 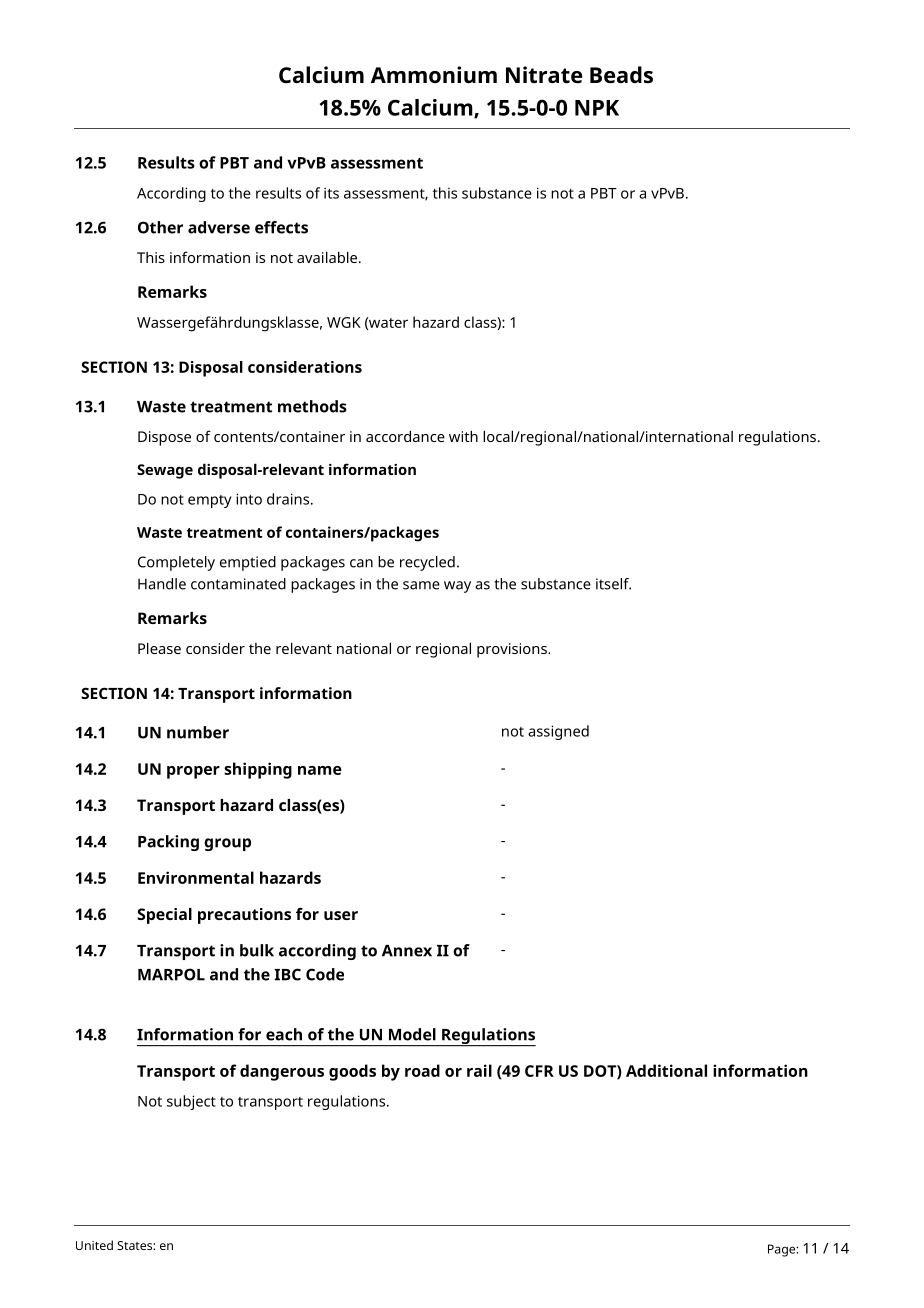 I want to click on CFR, so click(x=539, y=1071).
